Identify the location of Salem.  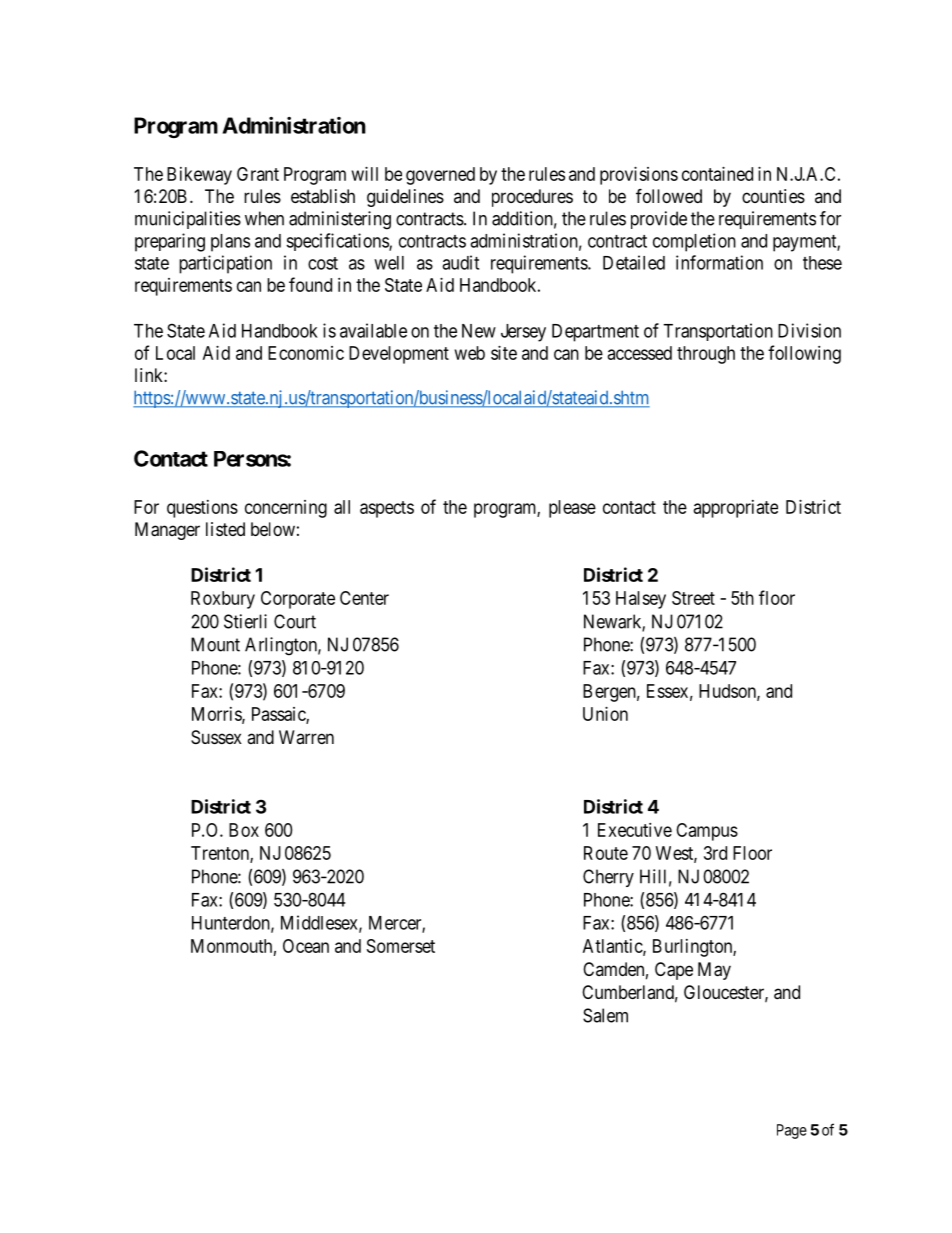
(605, 1015).
